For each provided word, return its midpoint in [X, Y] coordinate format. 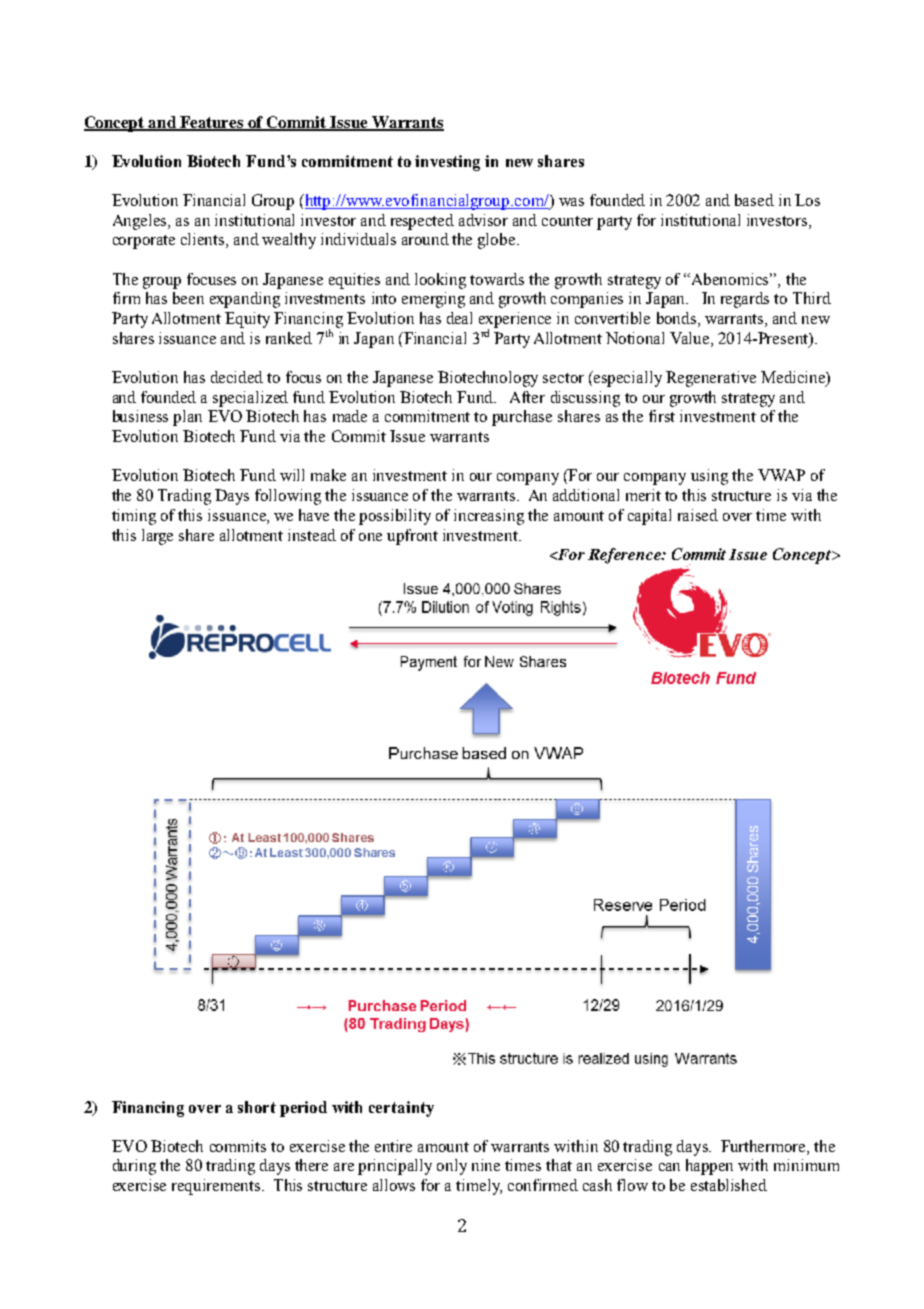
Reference [625, 556]
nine [486, 1165]
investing [447, 163]
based [754, 200]
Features [212, 123]
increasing [489, 517]
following [288, 497]
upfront [412, 537]
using [709, 477]
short [257, 1107]
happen [709, 1167]
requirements [217, 1187]
